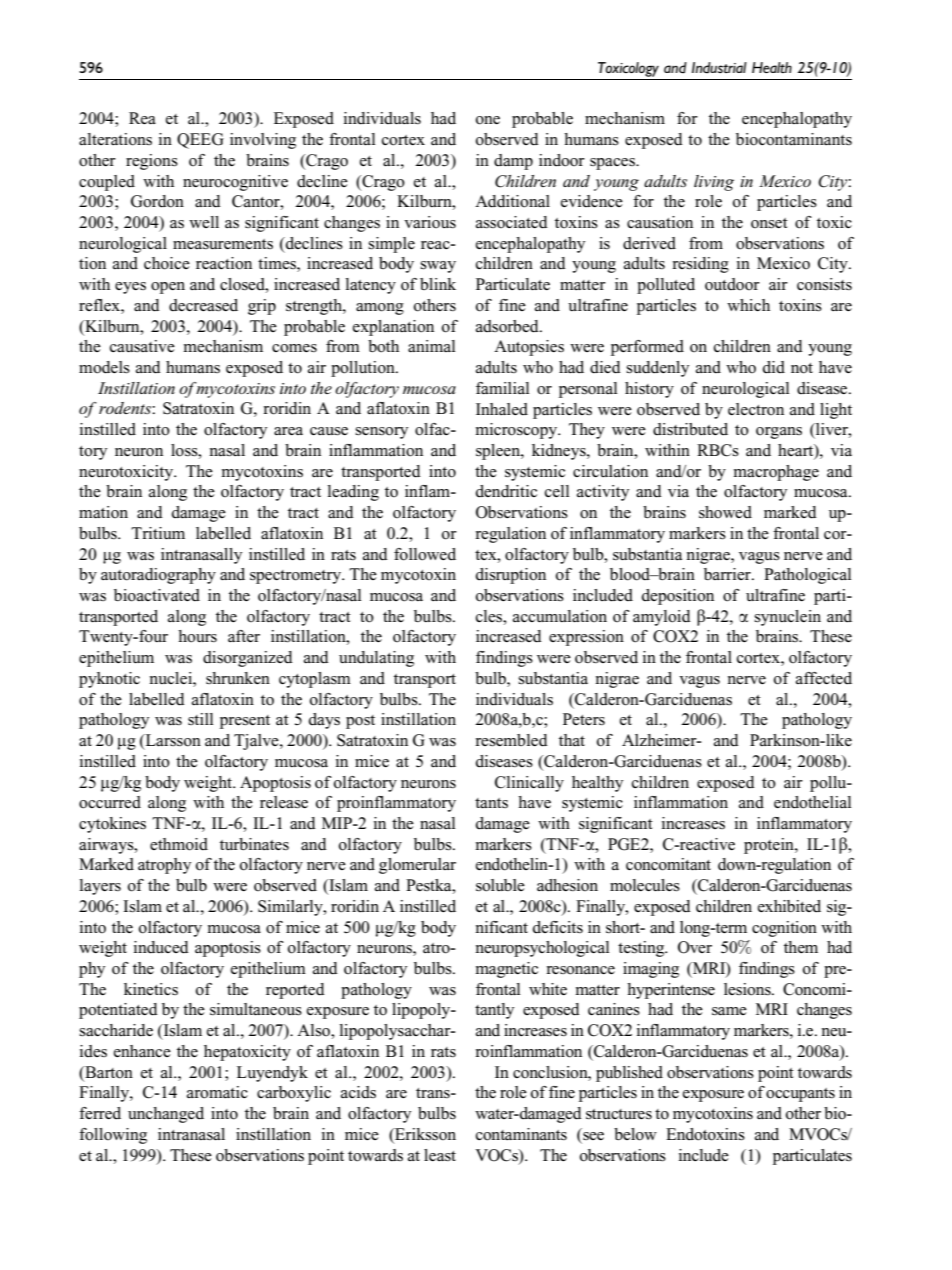 This image has width=952, height=1270. What do you see at coordinates (800, 1095) in the image?
I see `occupants` at bounding box center [800, 1095].
